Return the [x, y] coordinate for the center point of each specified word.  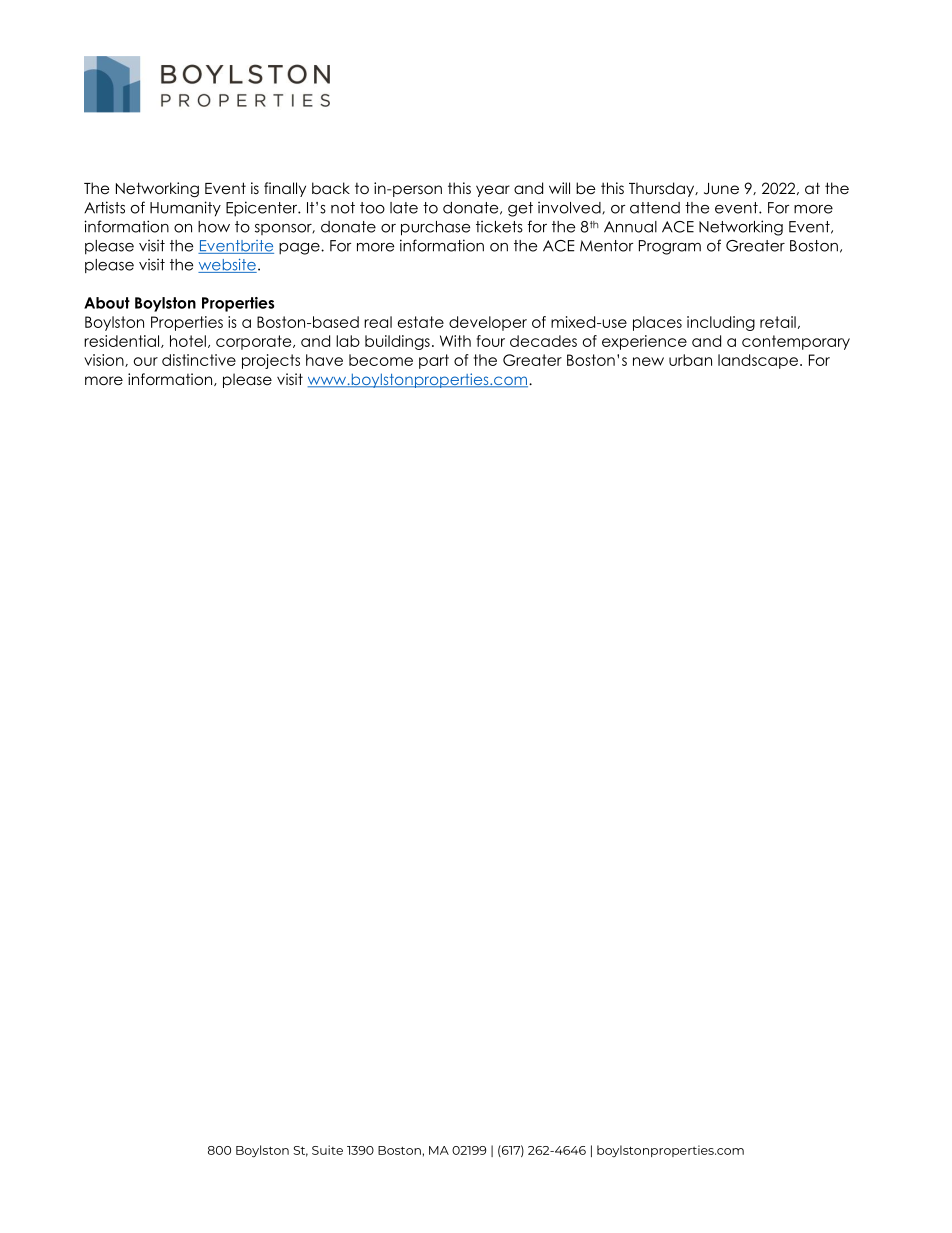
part [434, 361]
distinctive [199, 360]
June [721, 189]
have [324, 360]
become [381, 360]
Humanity [185, 209]
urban [690, 360]
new [648, 361]
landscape [758, 361]
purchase [435, 228]
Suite [327, 1150]
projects [271, 361]
